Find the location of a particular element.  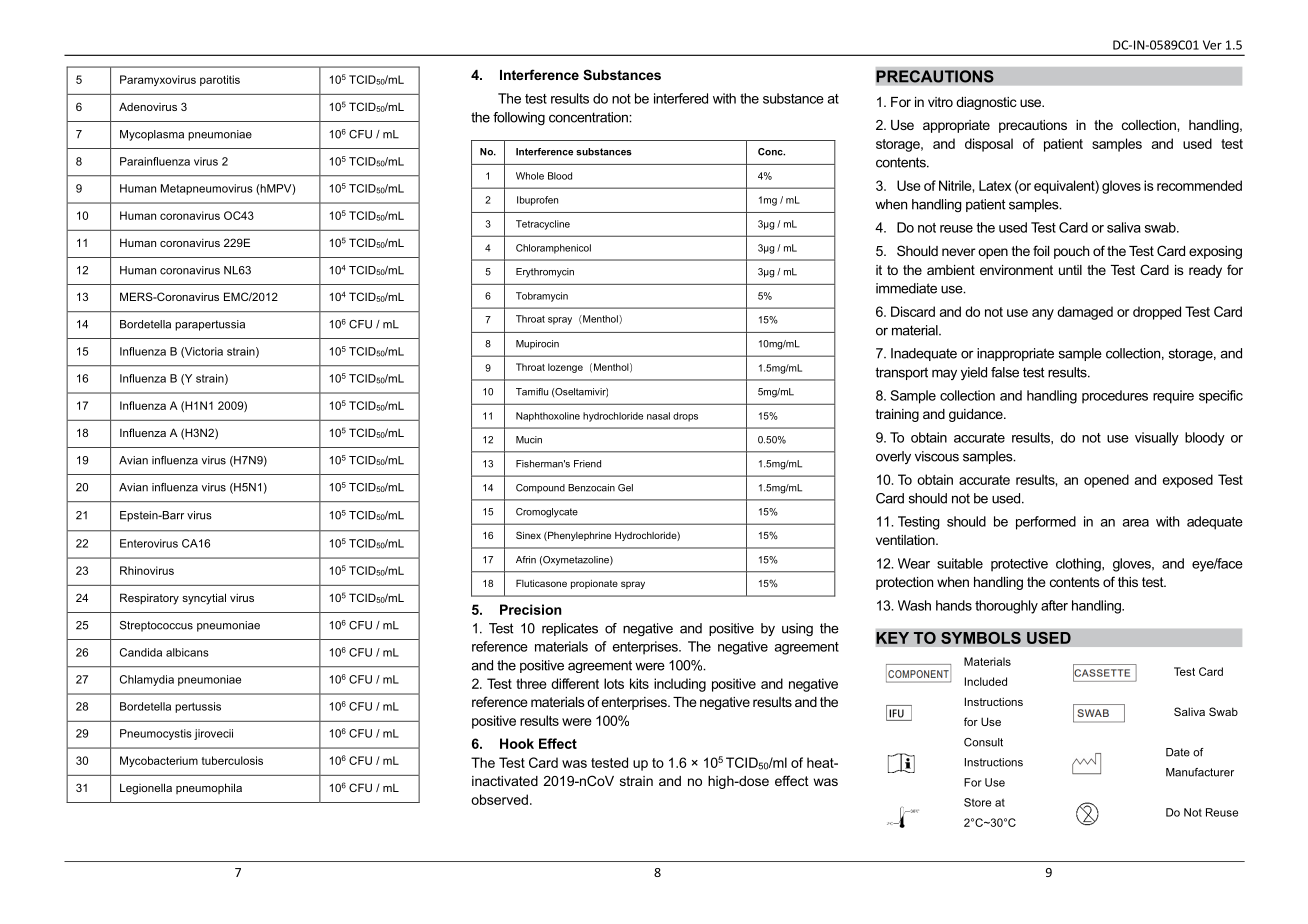

observed is located at coordinates (499, 799).
